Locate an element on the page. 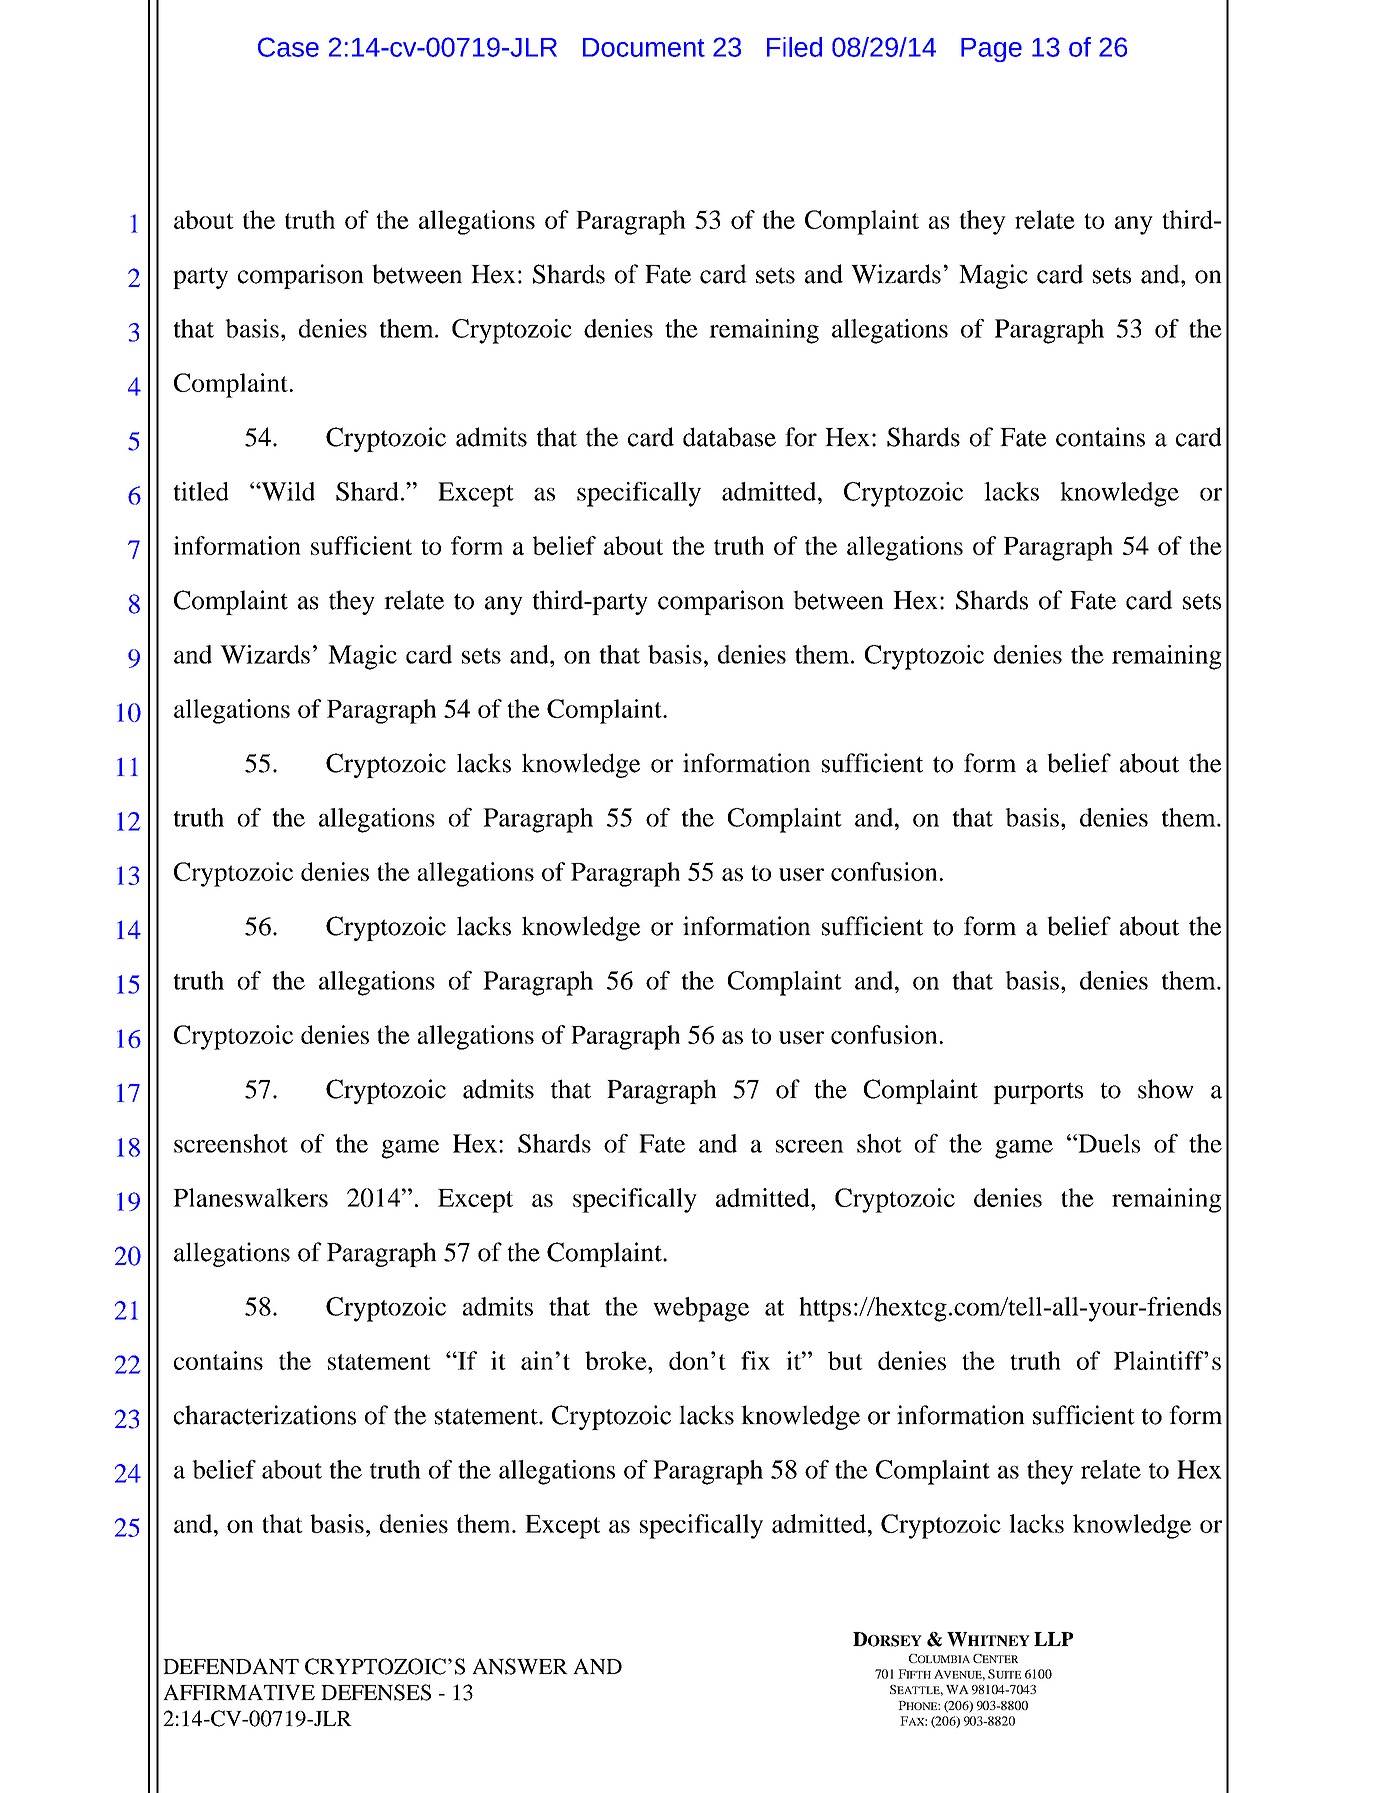 This image has height=1793, width=1385. LLP is located at coordinates (1053, 1639).
